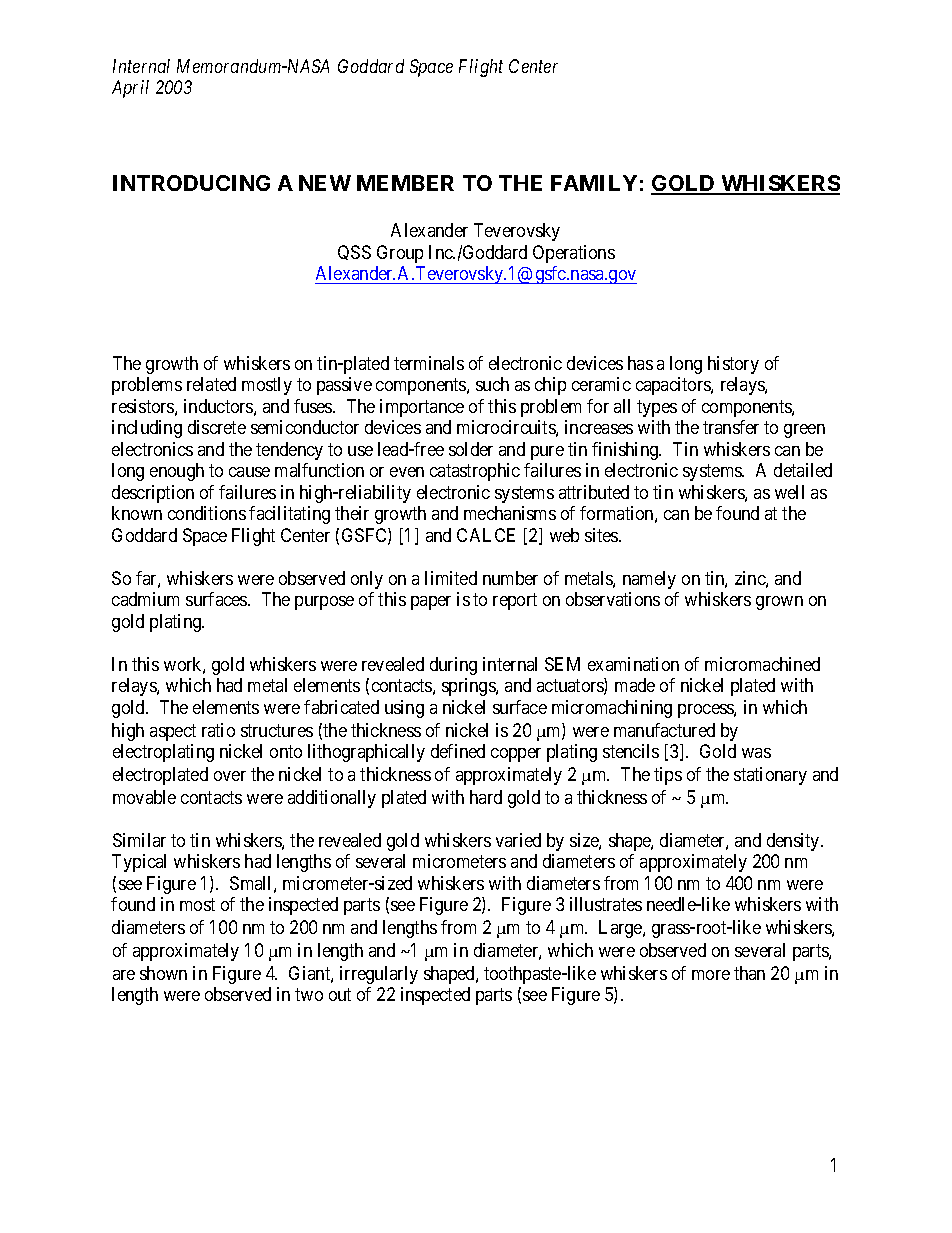 Image resolution: width=952 pixels, height=1233 pixels. I want to click on springs, so click(469, 687).
